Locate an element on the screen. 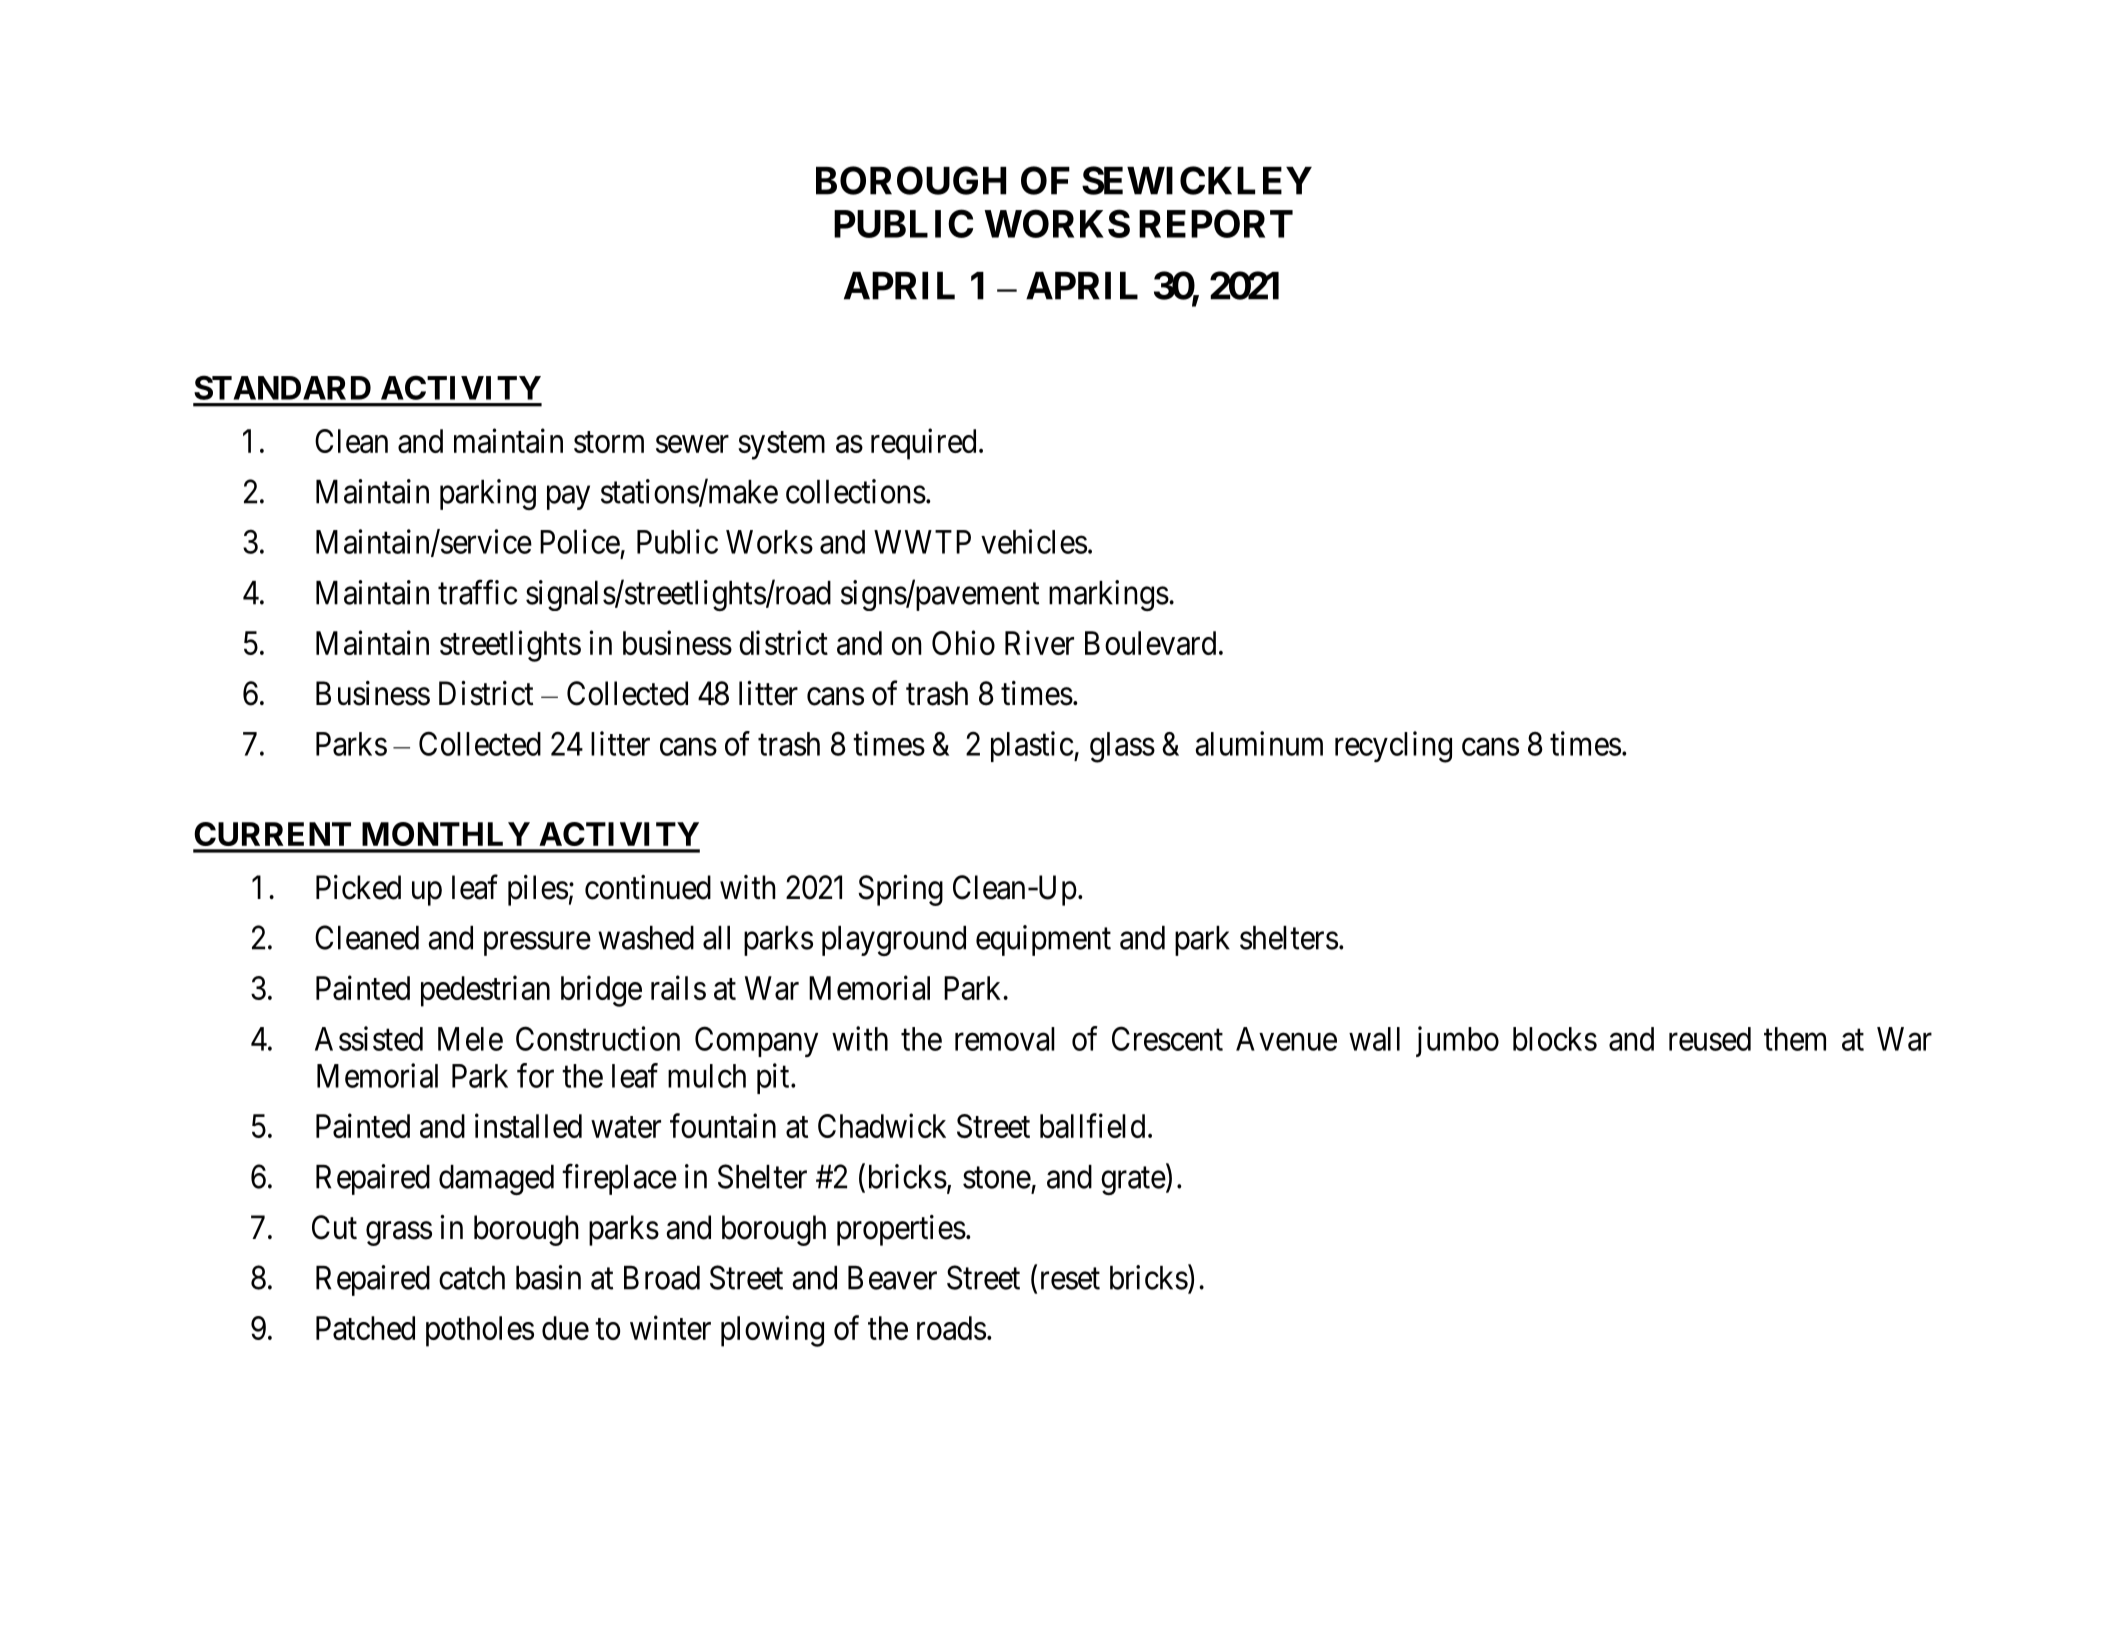 The image size is (2126, 1643). reused is located at coordinates (1710, 1039).
